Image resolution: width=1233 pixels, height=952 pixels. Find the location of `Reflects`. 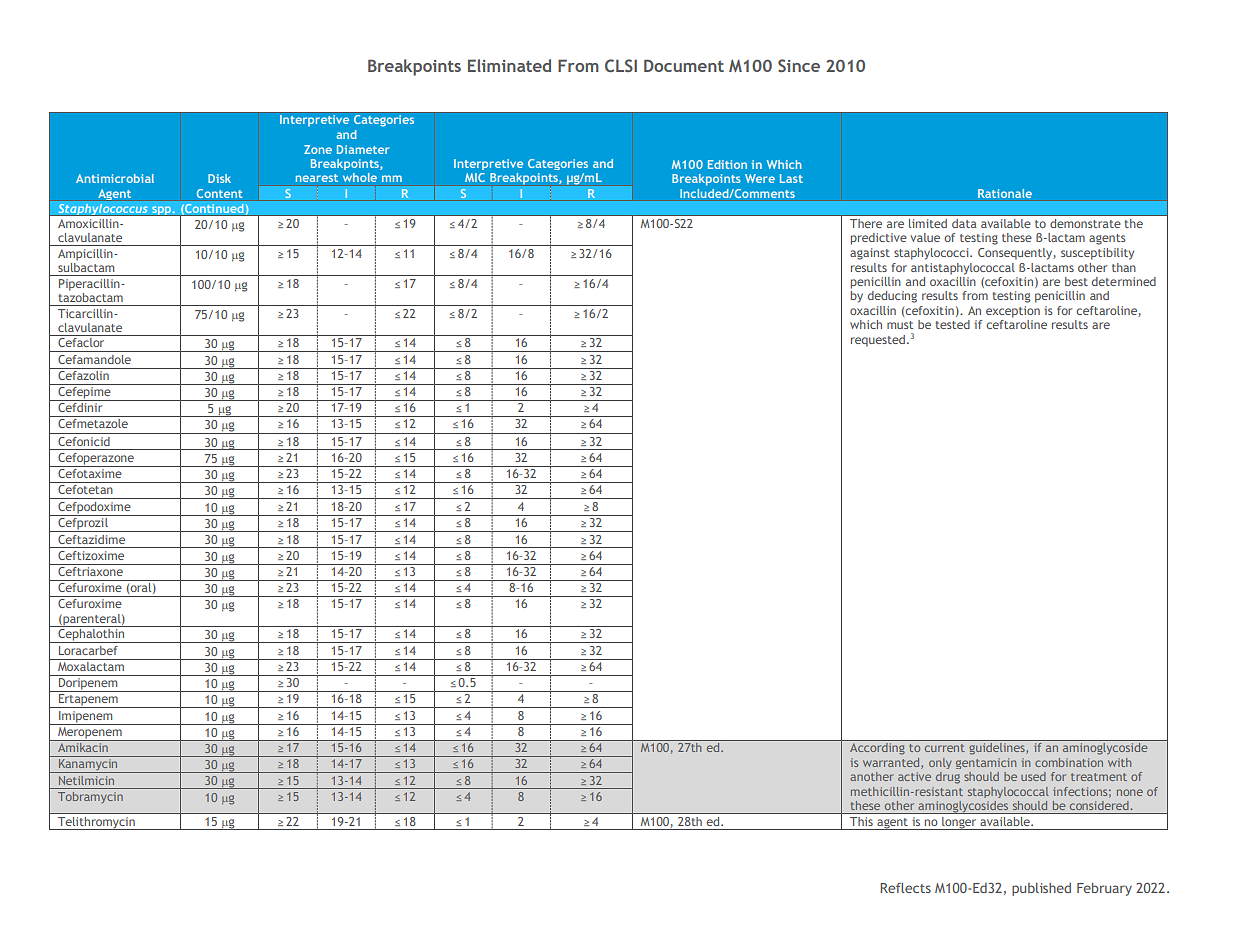

Reflects is located at coordinates (905, 888).
